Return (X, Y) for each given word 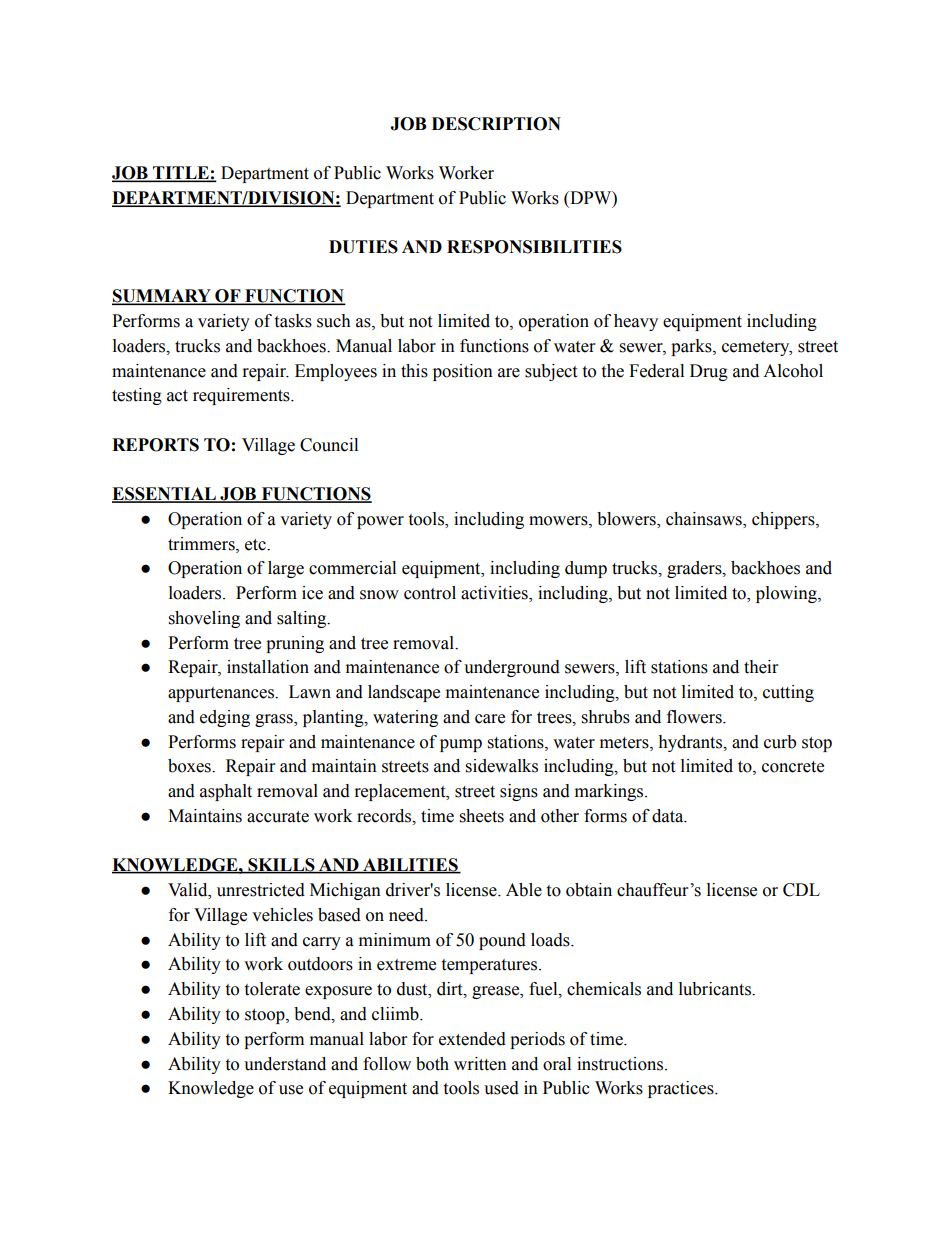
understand (285, 1064)
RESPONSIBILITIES (534, 247)
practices (682, 1089)
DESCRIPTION (496, 124)
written (480, 1064)
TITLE (181, 173)
